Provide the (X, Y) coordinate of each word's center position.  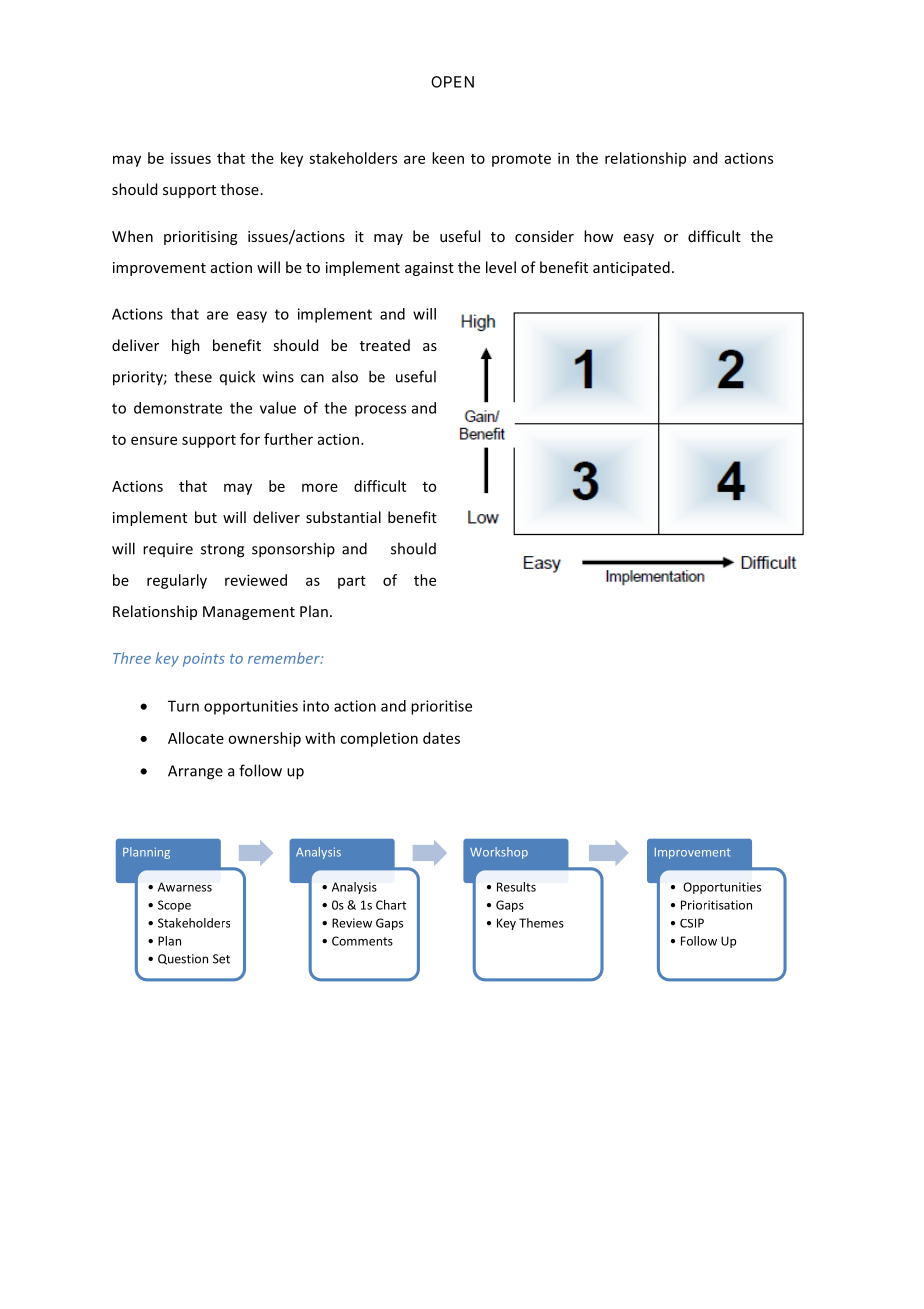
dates (441, 738)
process (380, 411)
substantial (343, 517)
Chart (391, 905)
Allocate (196, 738)
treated (385, 345)
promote (521, 160)
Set (221, 959)
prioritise (441, 707)
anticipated (631, 268)
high (186, 346)
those (240, 189)
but (206, 517)
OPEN (452, 82)
